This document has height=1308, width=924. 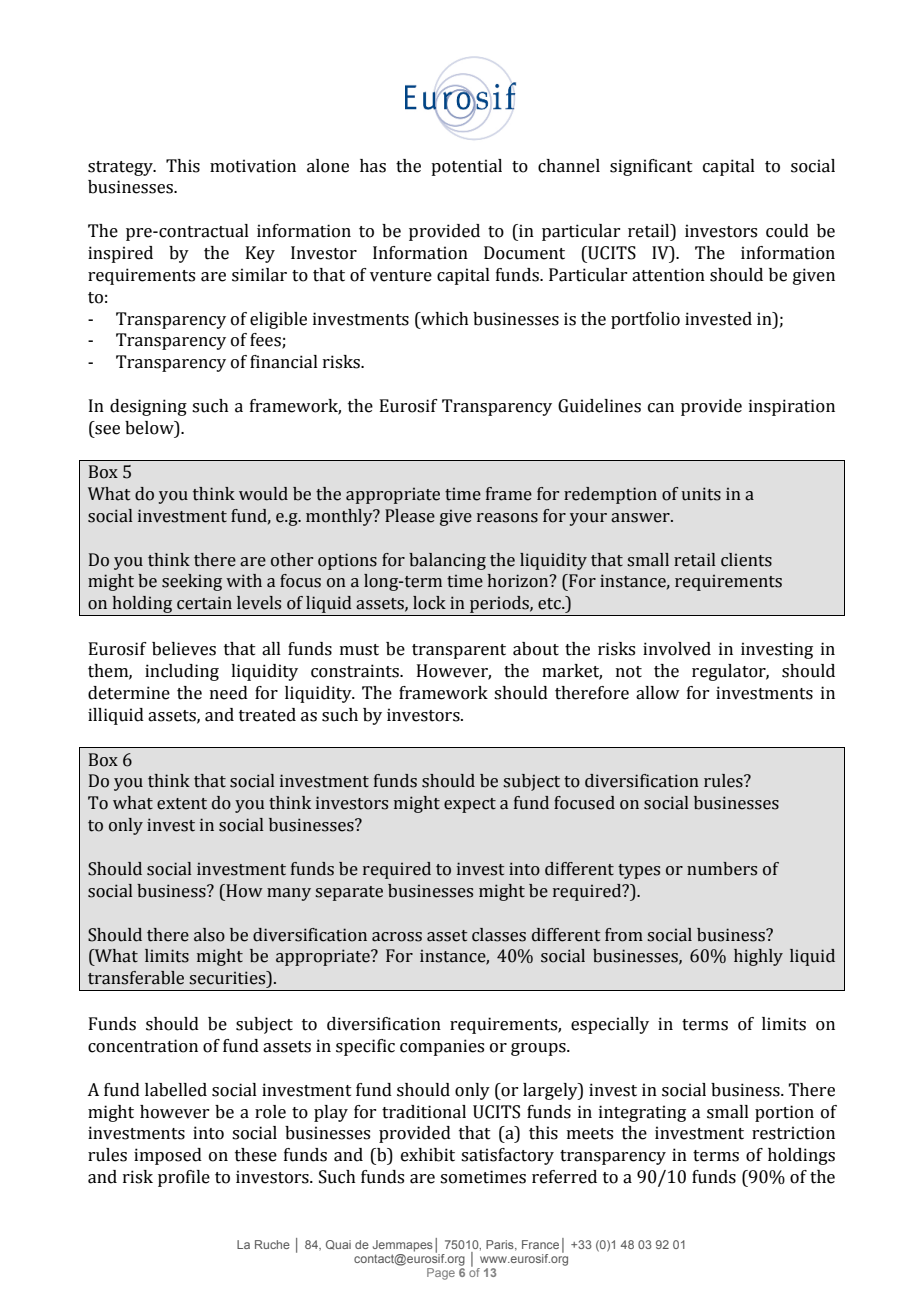 What do you see at coordinates (229, 693) in the document?
I see `need` at bounding box center [229, 693].
